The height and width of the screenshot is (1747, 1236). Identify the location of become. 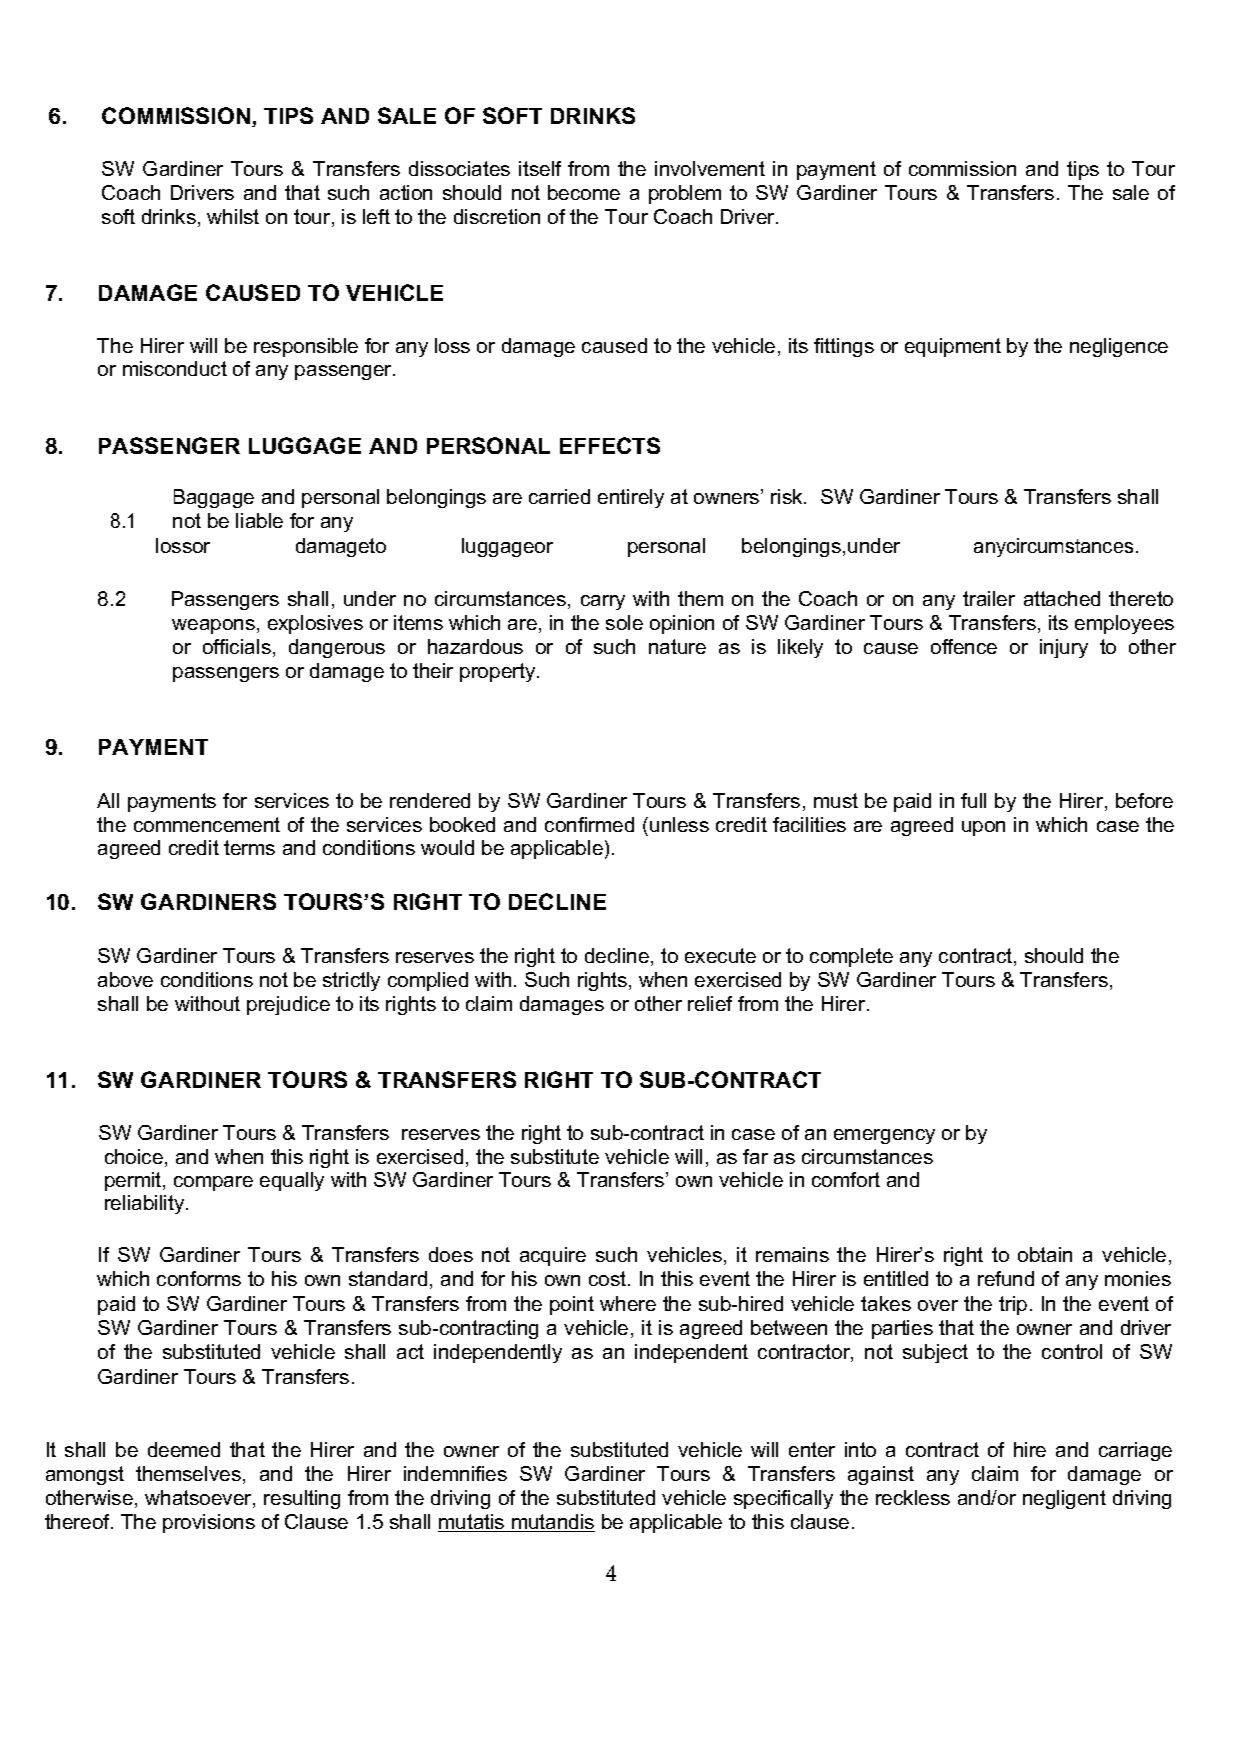
(584, 192).
